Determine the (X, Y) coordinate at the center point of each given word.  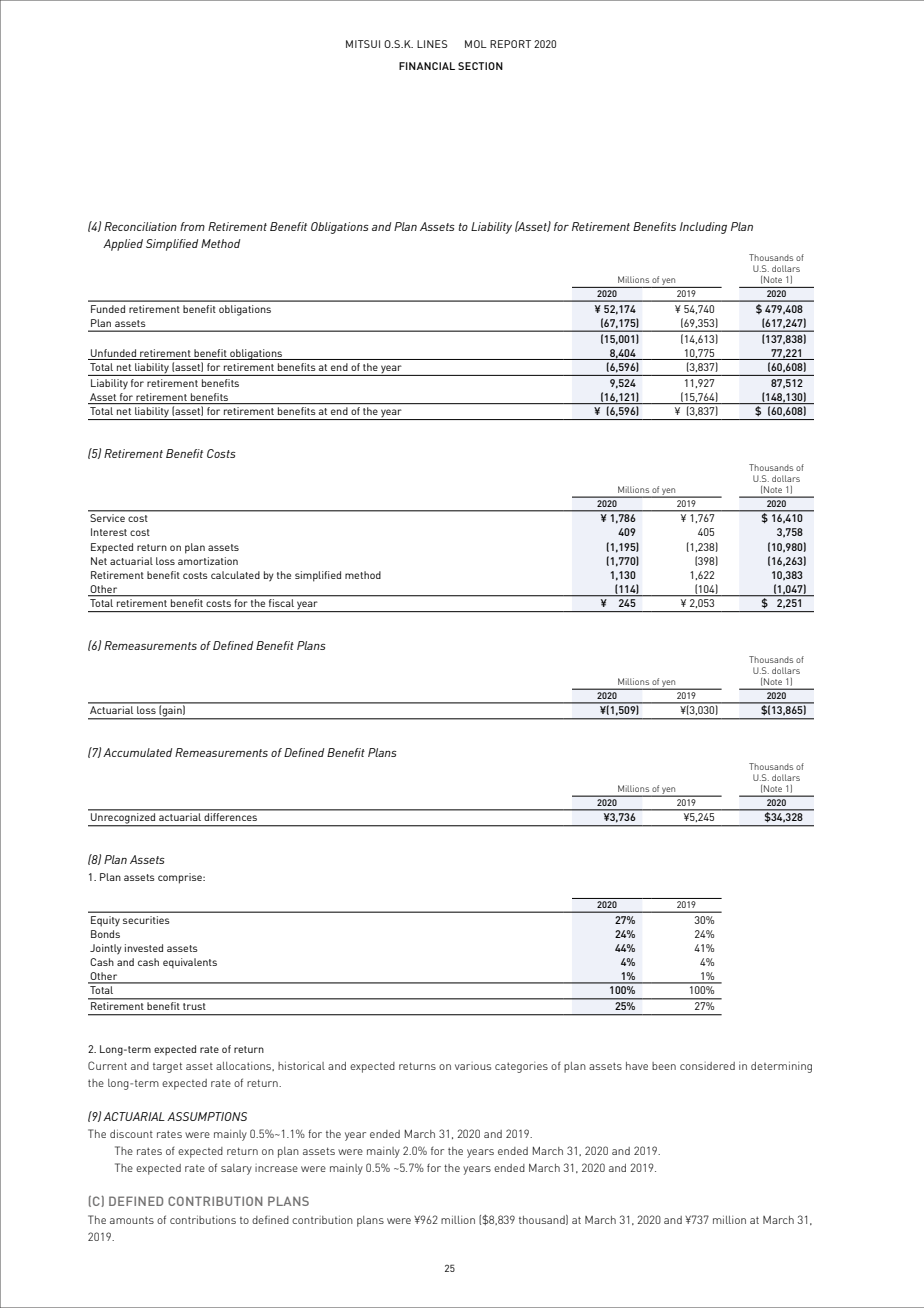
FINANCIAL (427, 66)
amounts (132, 1220)
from (192, 226)
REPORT (510, 44)
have (637, 1066)
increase (276, 1168)
